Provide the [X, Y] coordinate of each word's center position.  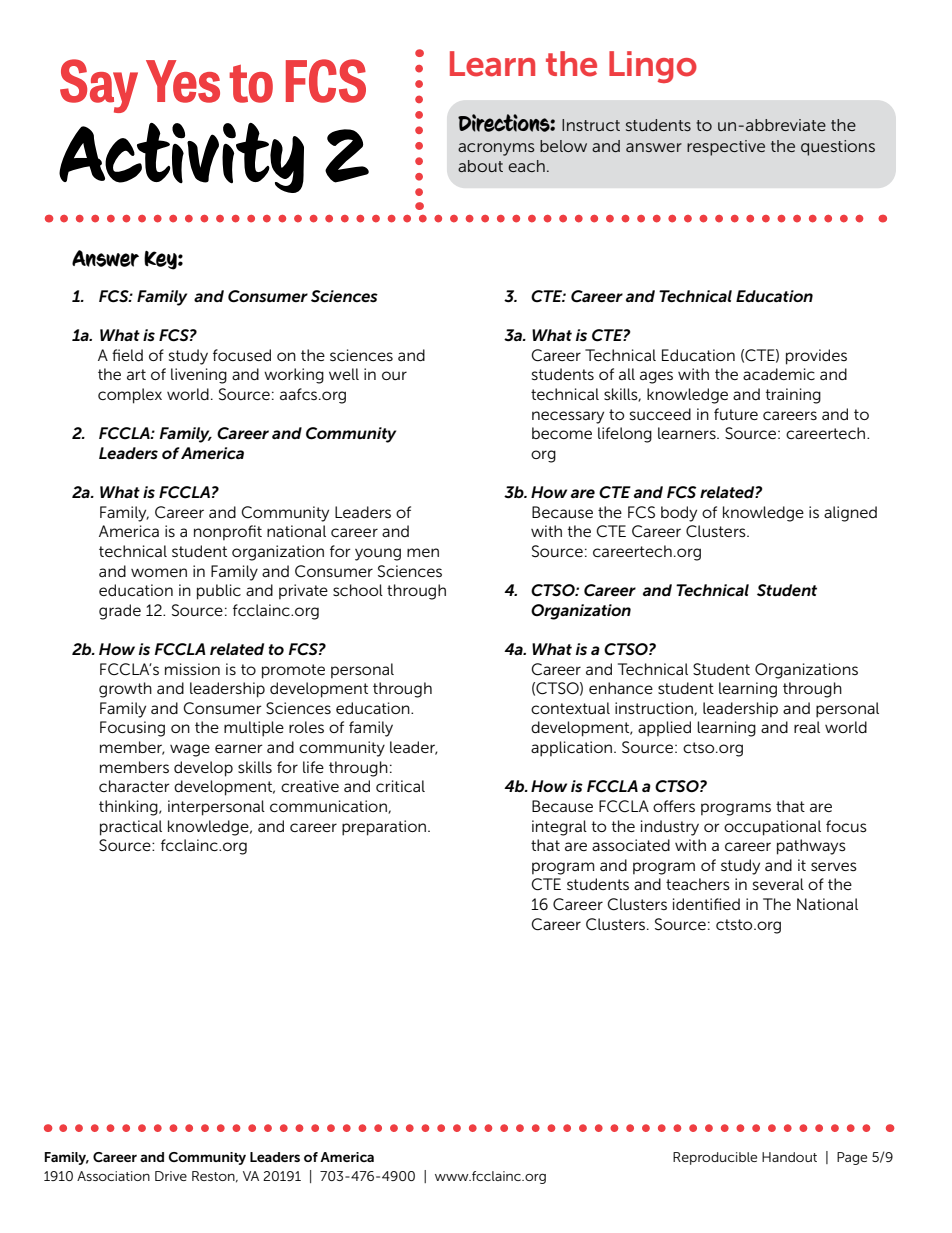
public [219, 592]
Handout [789, 1157]
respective [726, 148]
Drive [171, 1176]
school [358, 590]
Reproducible [715, 1158]
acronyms [496, 149]
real [807, 727]
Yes [183, 81]
